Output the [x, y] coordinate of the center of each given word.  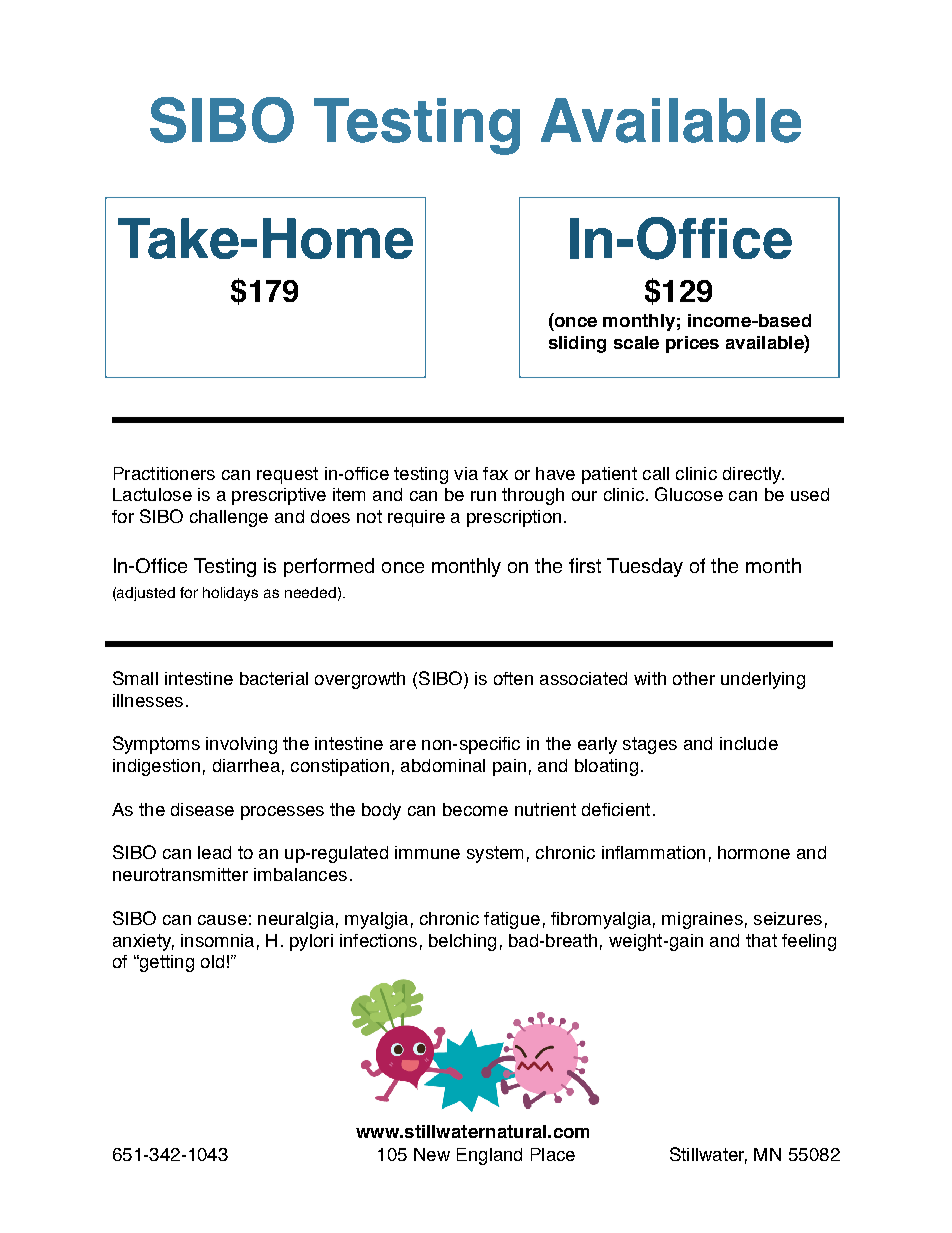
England [489, 1156]
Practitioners [164, 473]
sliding [577, 344]
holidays [230, 594]
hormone [754, 852]
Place [553, 1154]
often [513, 678]
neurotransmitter [180, 874]
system [495, 854]
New [432, 1154]
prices [692, 344]
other [694, 678]
